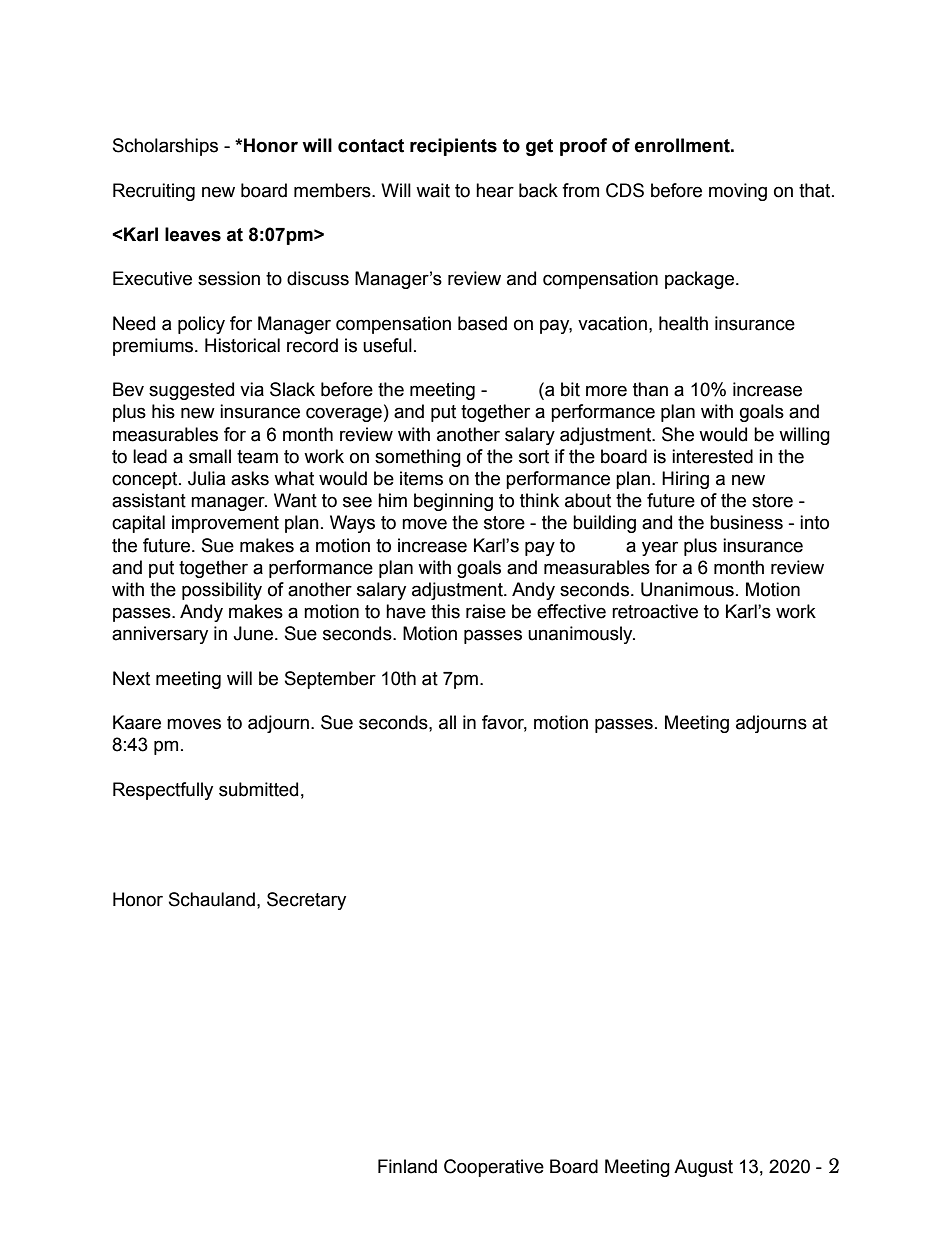 This image has height=1233, width=952. I want to click on August, so click(703, 1168).
